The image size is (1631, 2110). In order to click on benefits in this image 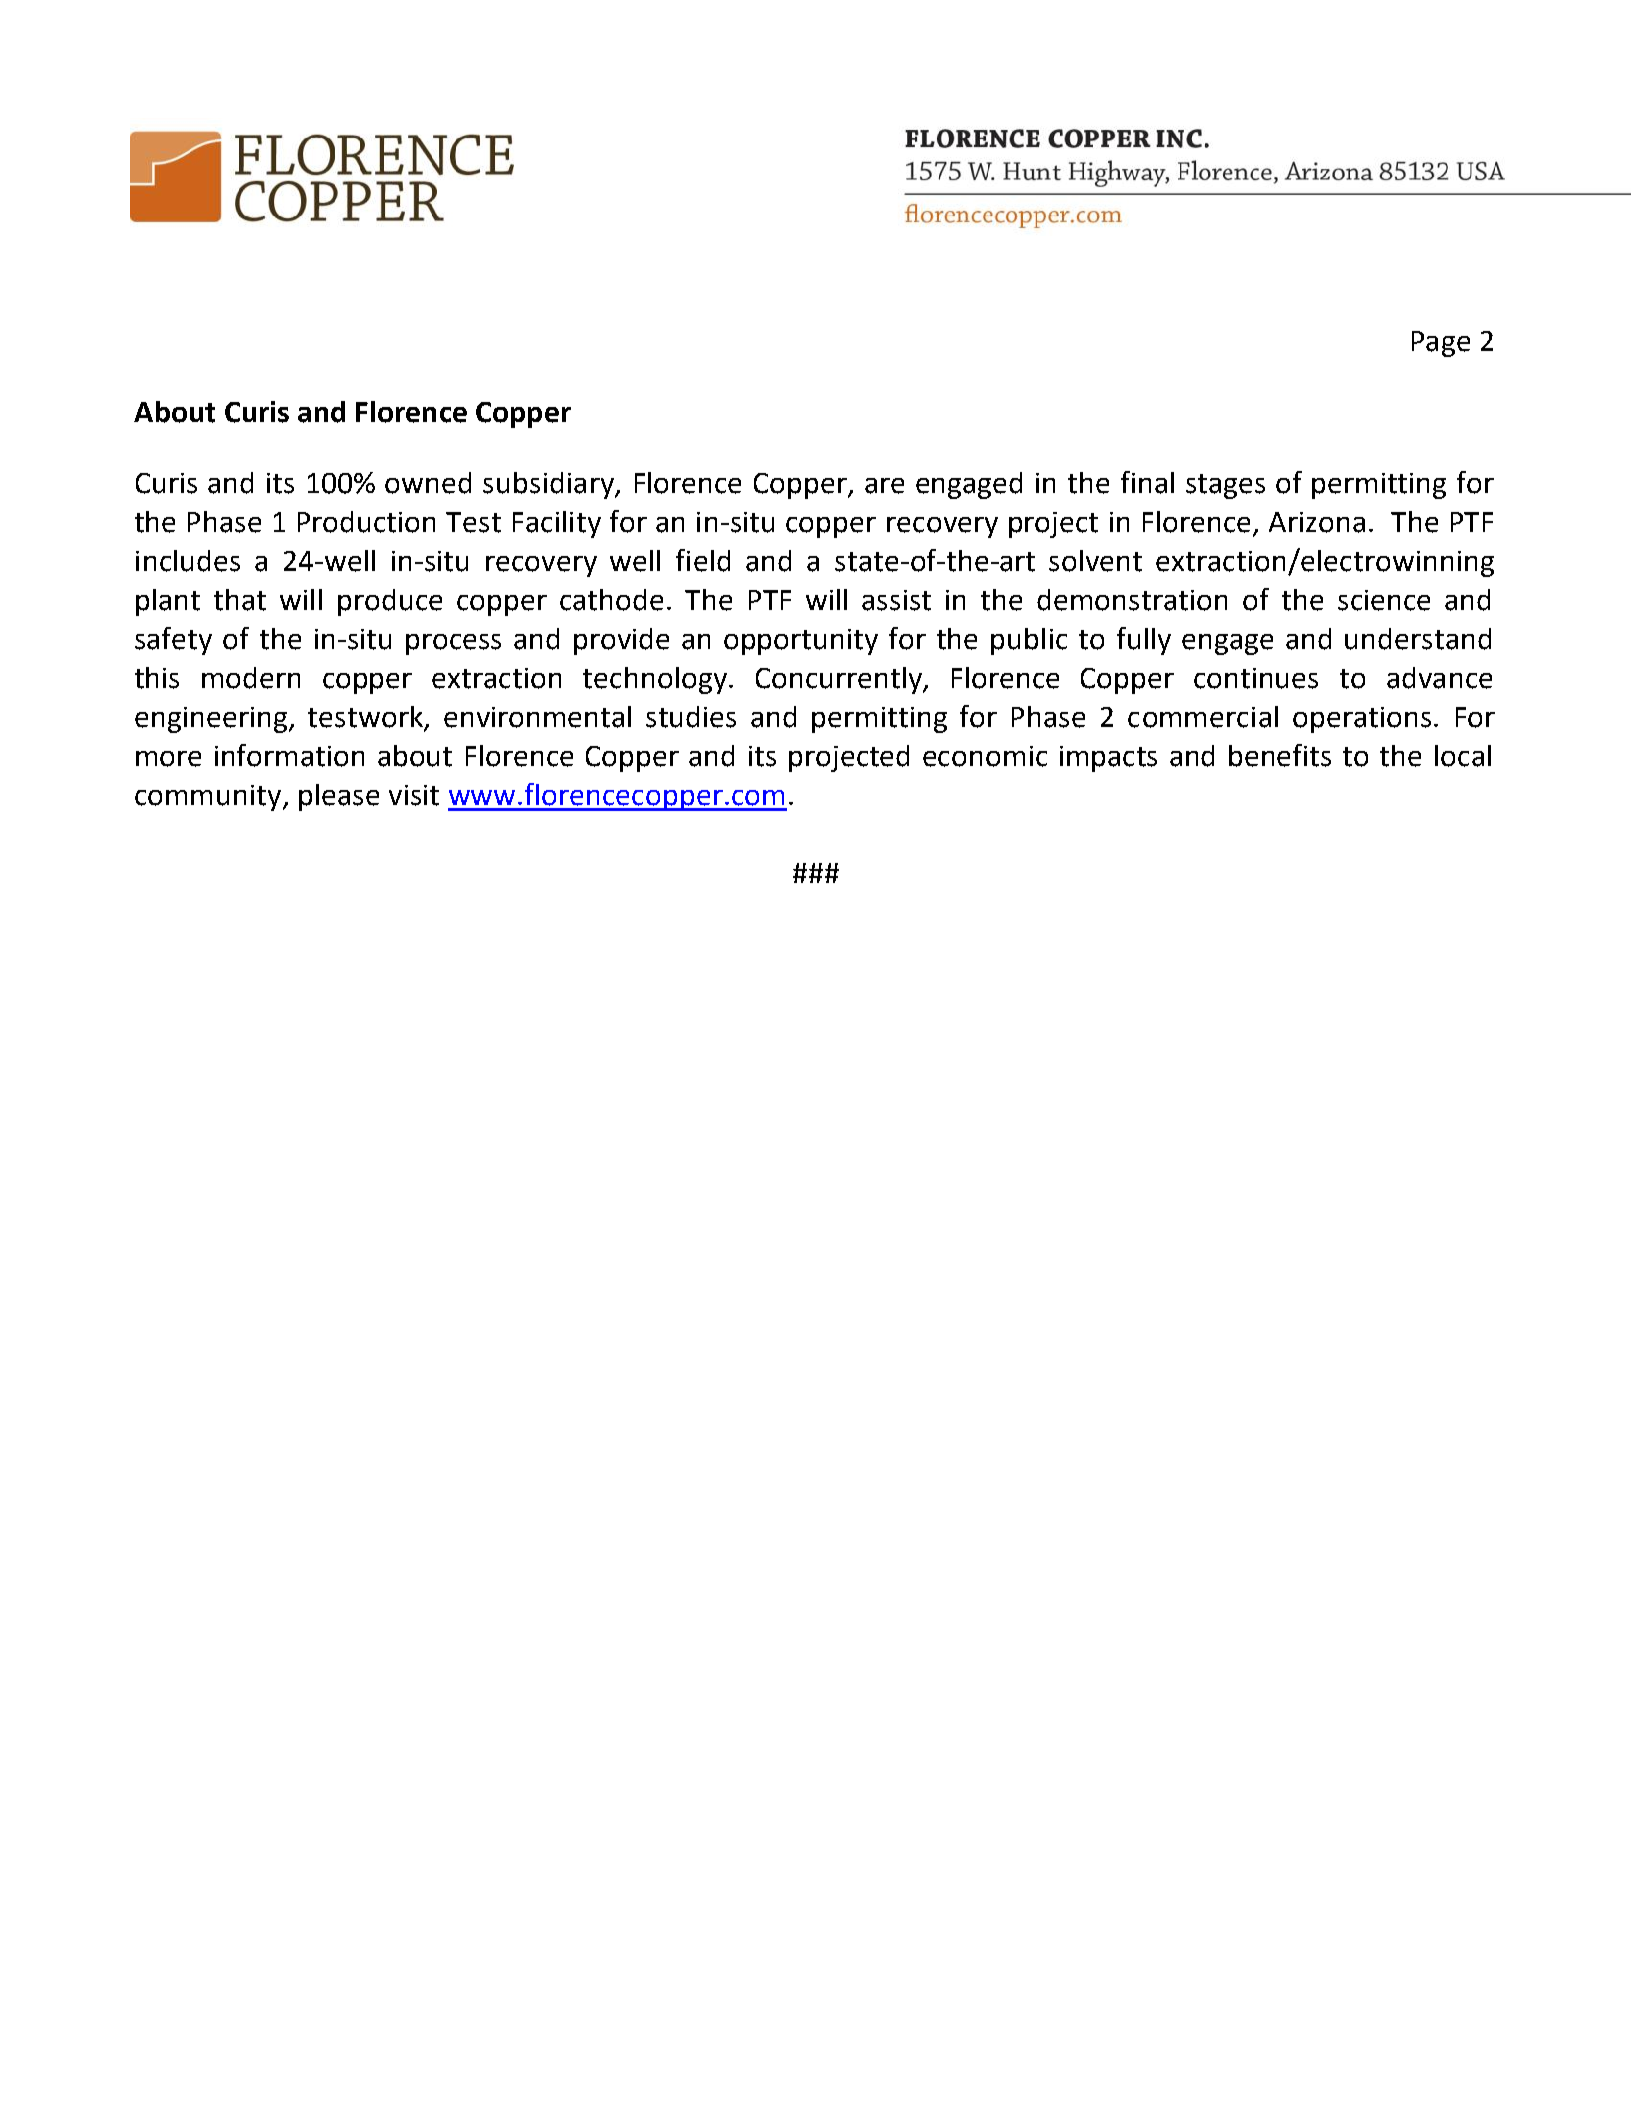, I will do `click(1280, 755)`.
